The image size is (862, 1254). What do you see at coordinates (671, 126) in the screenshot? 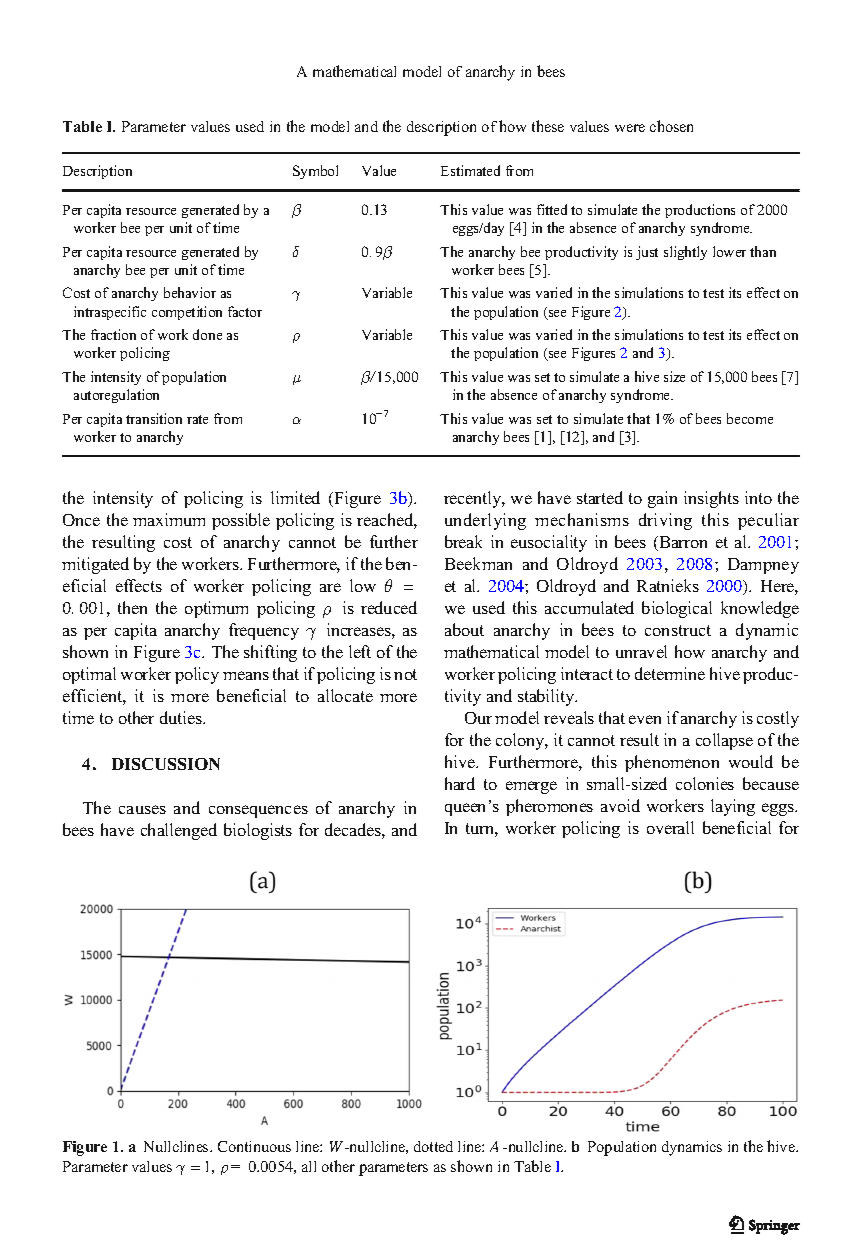
I see `chosen` at bounding box center [671, 126].
